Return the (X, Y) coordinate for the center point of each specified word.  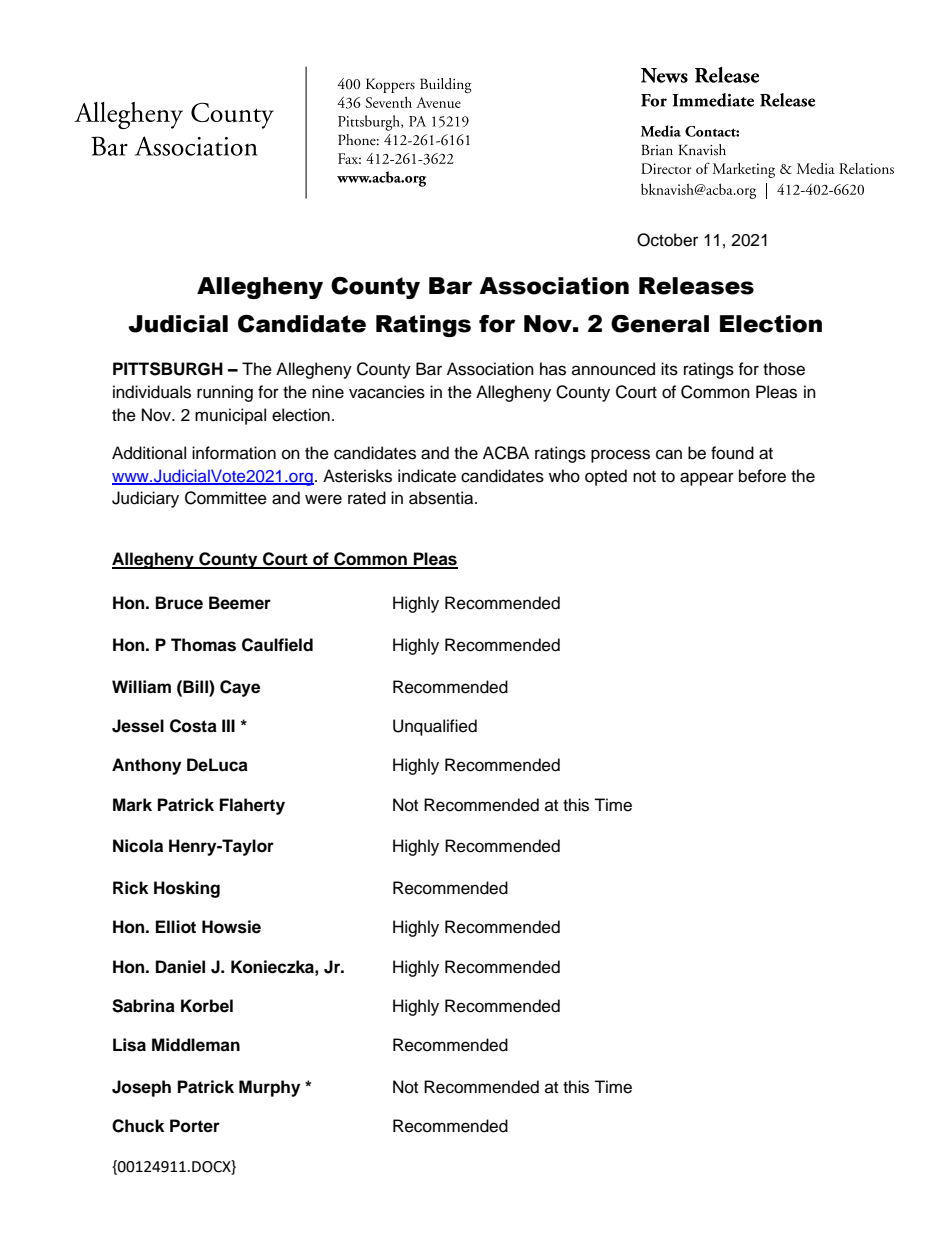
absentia (442, 498)
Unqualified (435, 727)
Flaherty (252, 806)
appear (707, 479)
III (228, 725)
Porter (195, 1126)
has (553, 369)
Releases (696, 286)
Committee (226, 498)
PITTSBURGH (168, 369)
